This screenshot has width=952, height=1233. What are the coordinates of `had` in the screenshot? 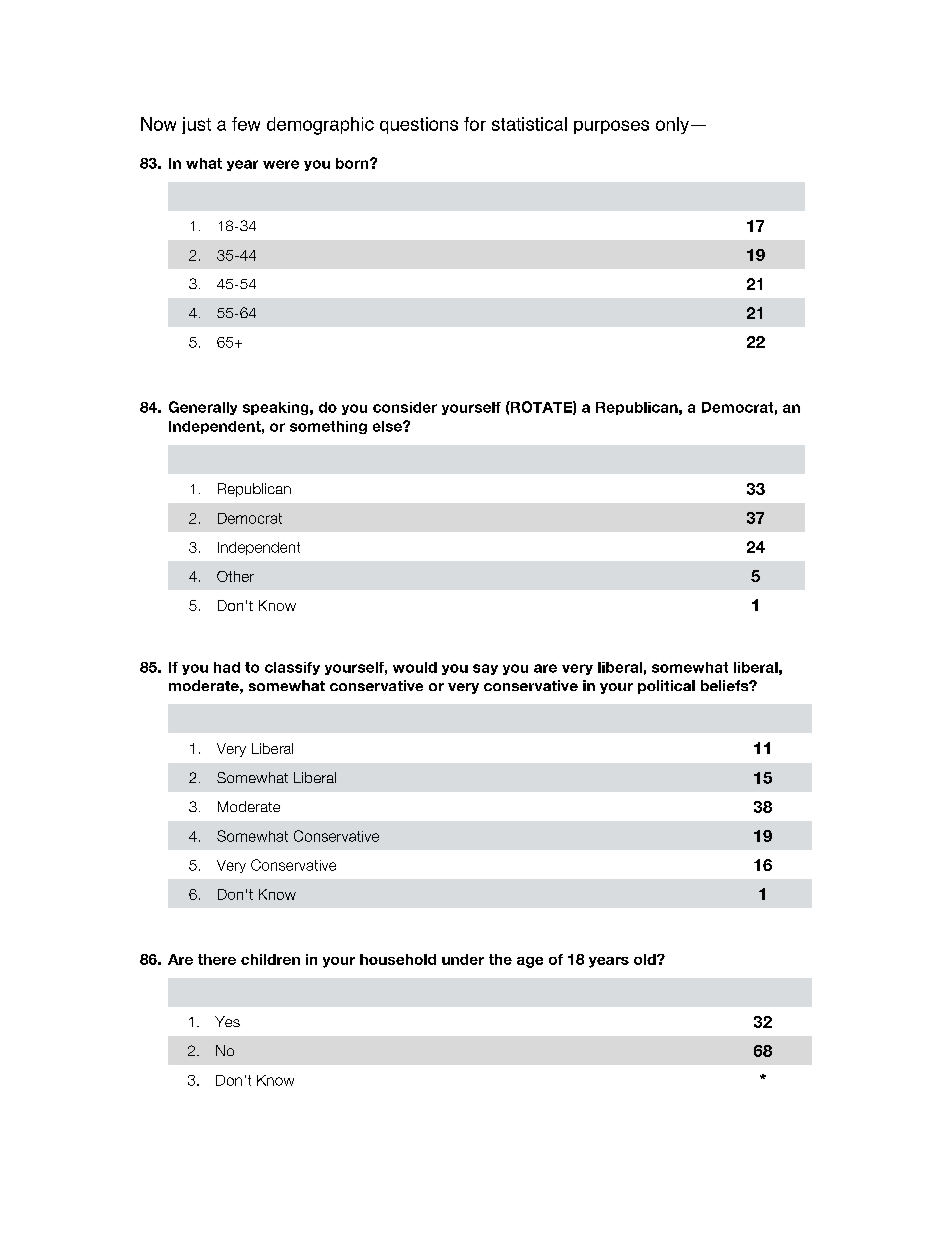 It's located at (227, 667).
